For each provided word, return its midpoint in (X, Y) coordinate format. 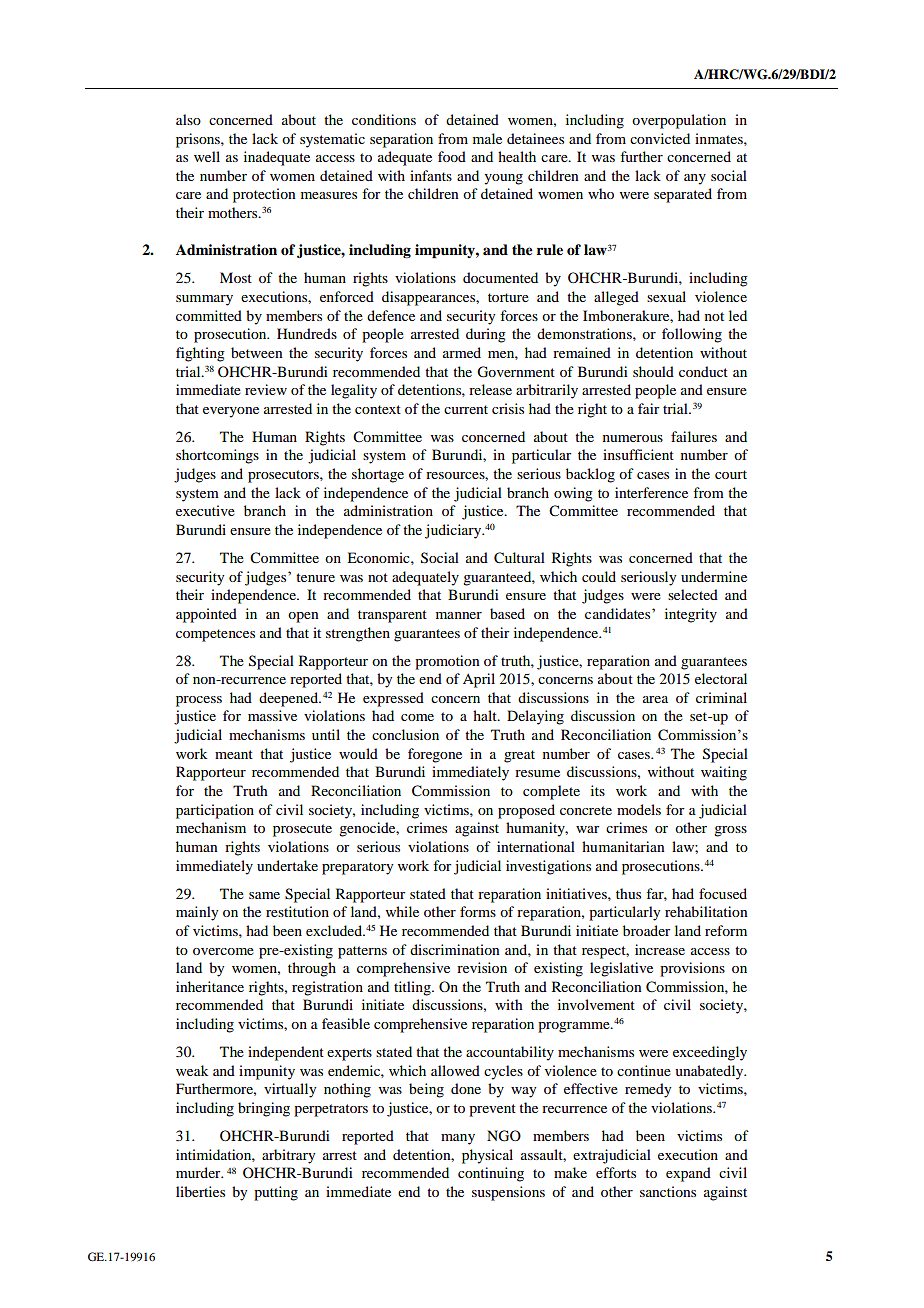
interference (651, 492)
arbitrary (288, 1156)
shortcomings (217, 456)
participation (215, 811)
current (466, 409)
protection (264, 195)
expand (688, 1174)
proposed (526, 811)
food (452, 156)
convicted (660, 138)
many (458, 1139)
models (639, 809)
